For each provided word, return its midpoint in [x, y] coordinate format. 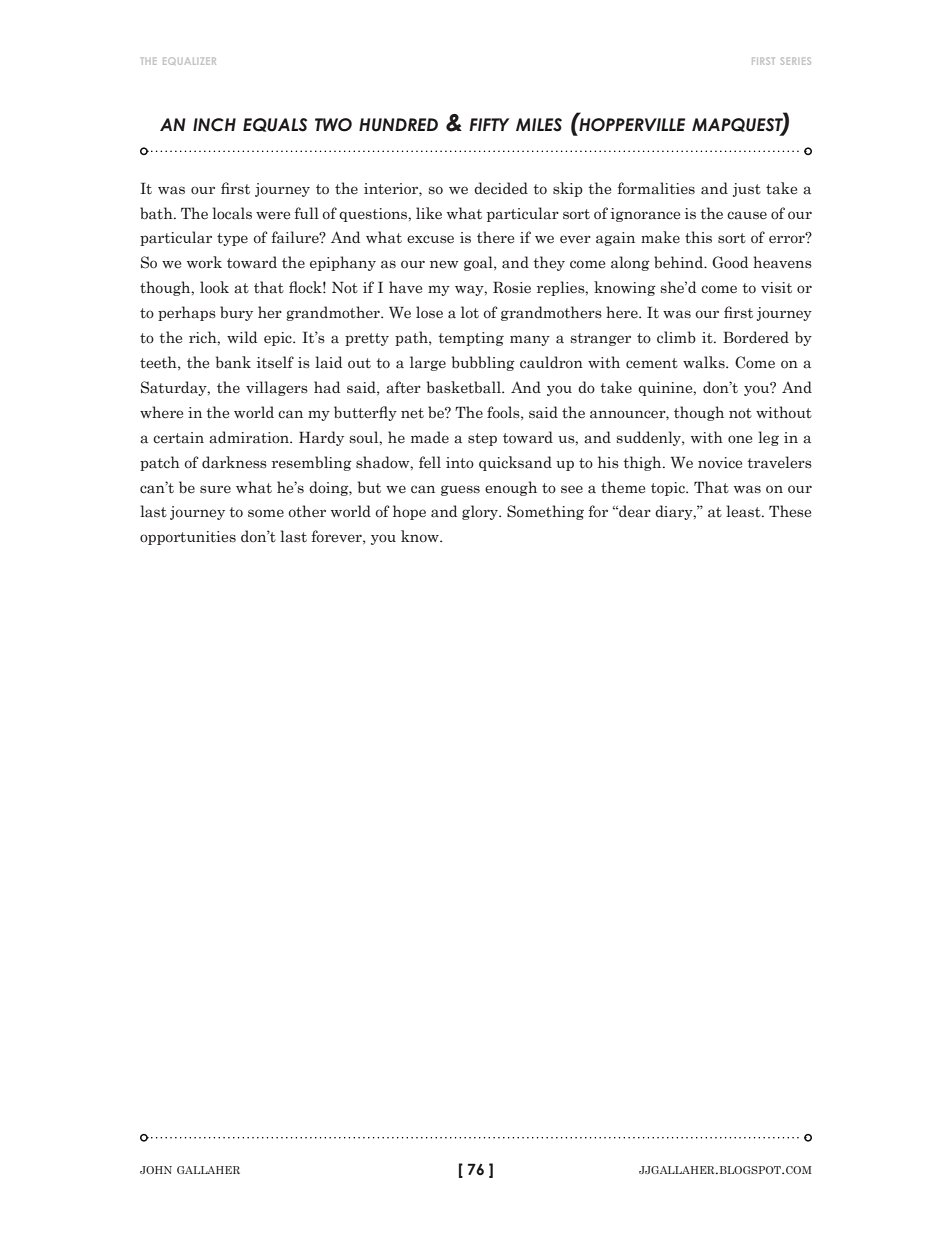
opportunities [188, 538]
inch [214, 125]
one [740, 439]
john [156, 1170]
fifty [489, 124]
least [744, 511]
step [482, 439]
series [796, 61]
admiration [250, 437]
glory [481, 512]
